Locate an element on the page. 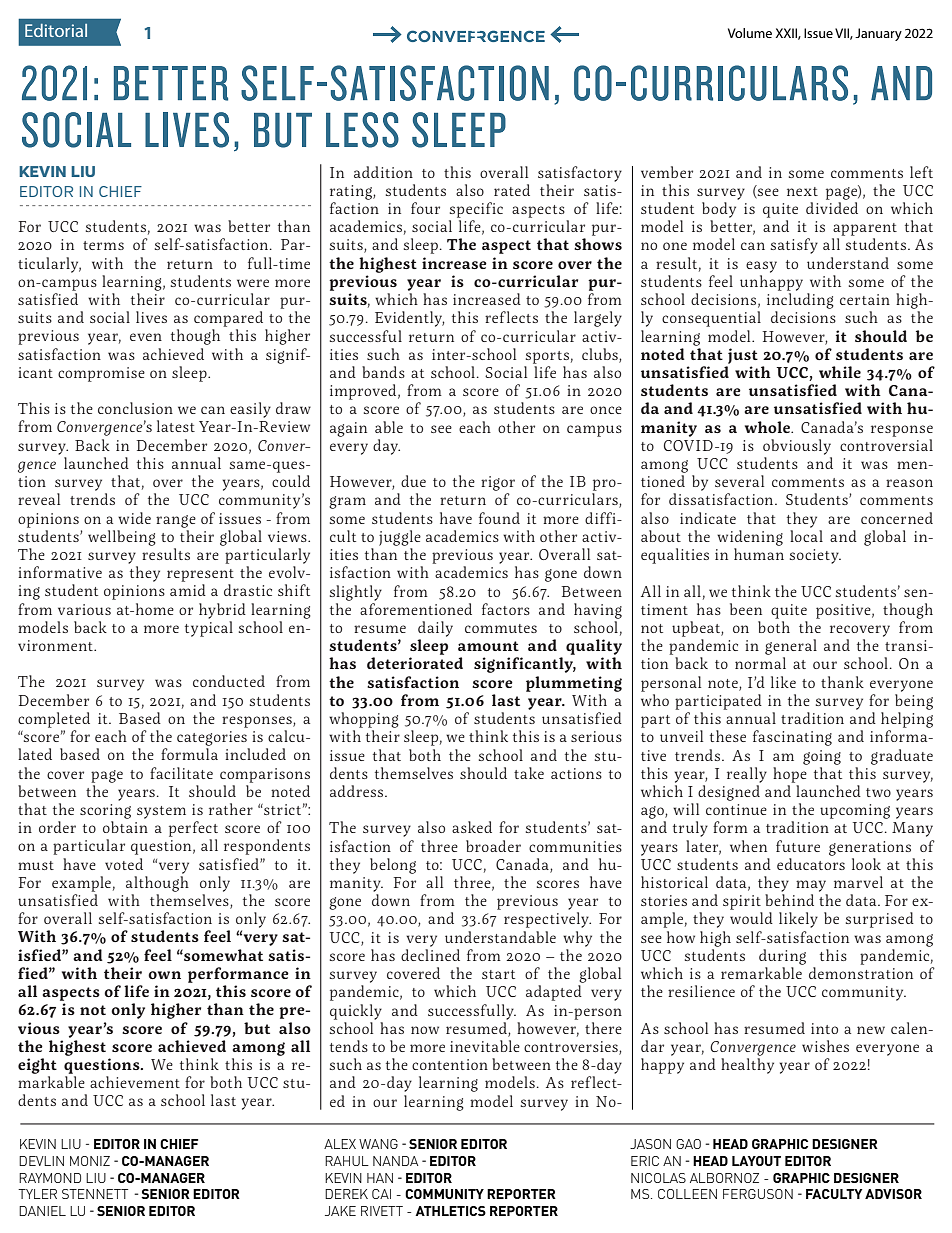 The image size is (952, 1233). commutes is located at coordinates (501, 628).
